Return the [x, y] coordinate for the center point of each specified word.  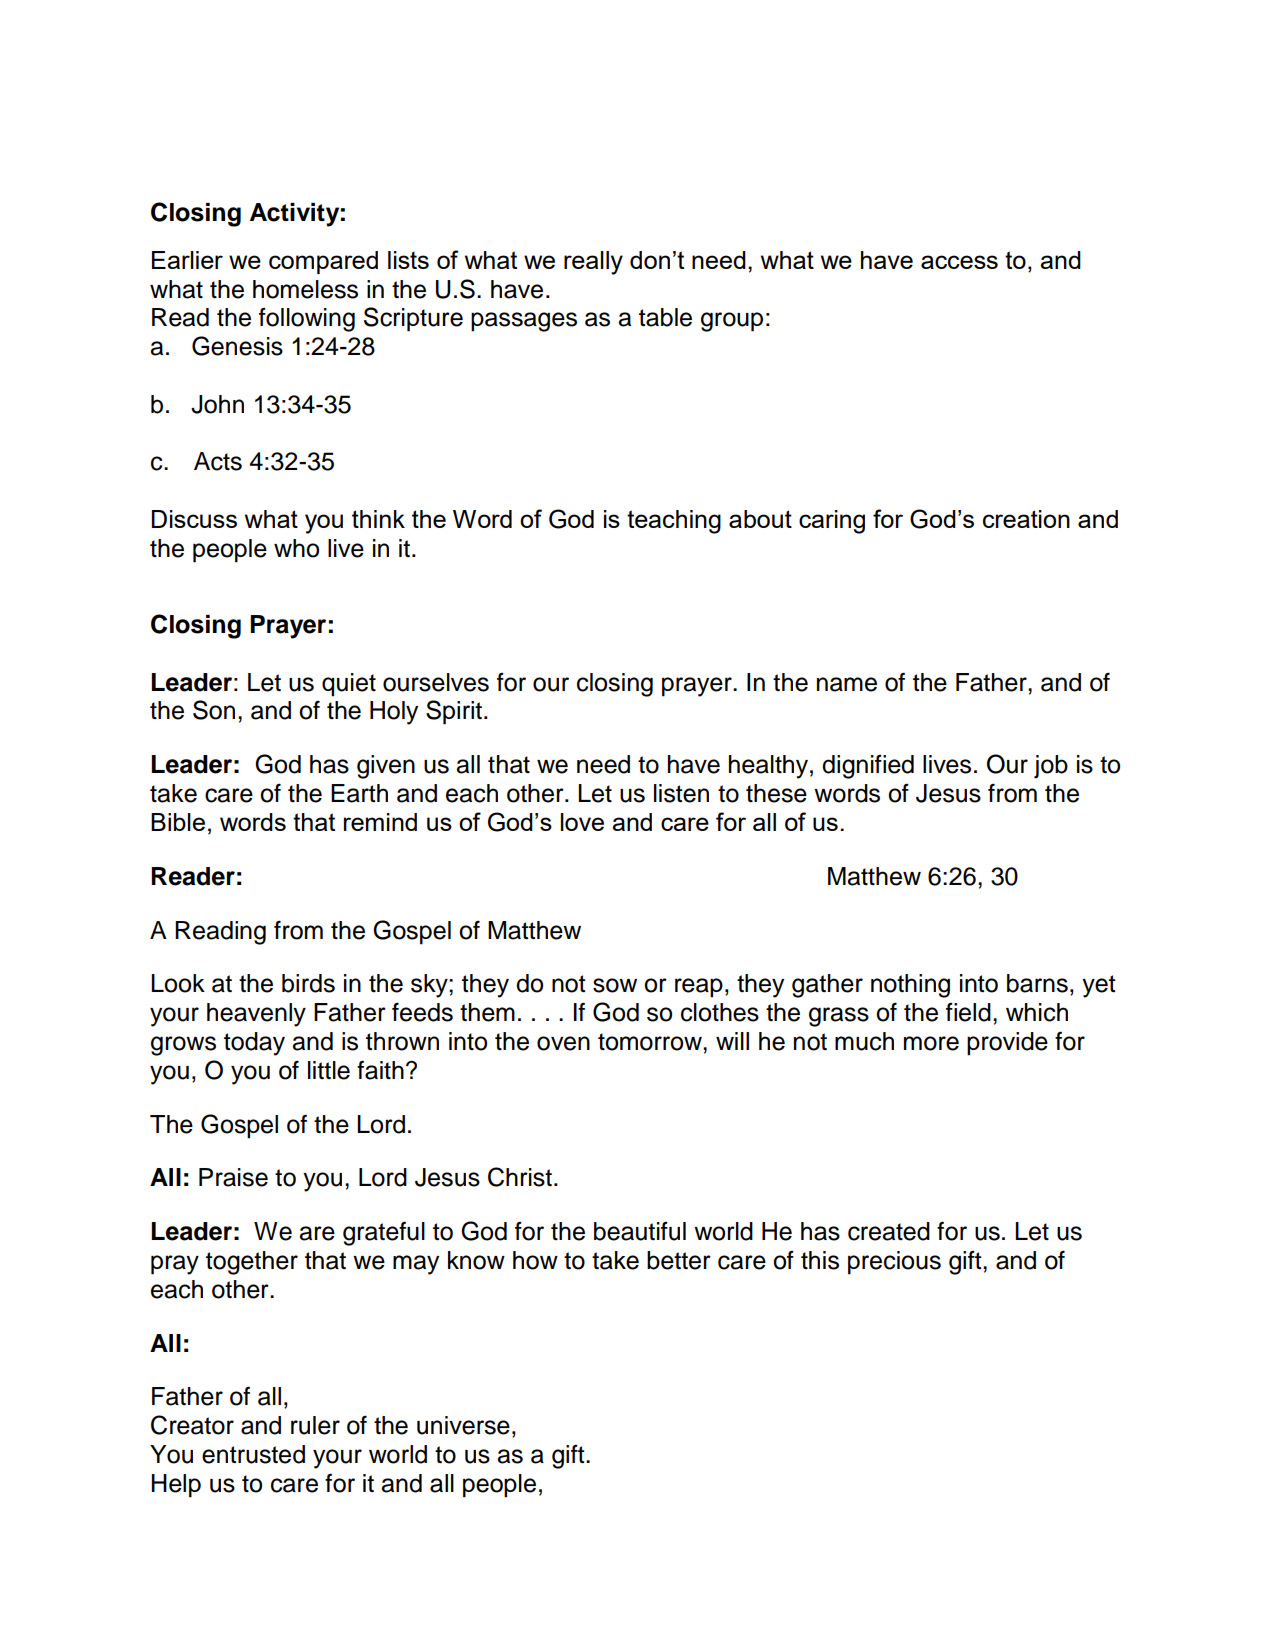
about [760, 519]
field [968, 1012]
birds [308, 983]
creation [1026, 519]
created [889, 1231]
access [959, 262]
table [665, 317]
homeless [305, 289]
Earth [359, 793]
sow [615, 985]
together [252, 1263]
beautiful [640, 1231]
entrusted [253, 1454]
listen [681, 793]
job [1051, 767]
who [296, 548]
